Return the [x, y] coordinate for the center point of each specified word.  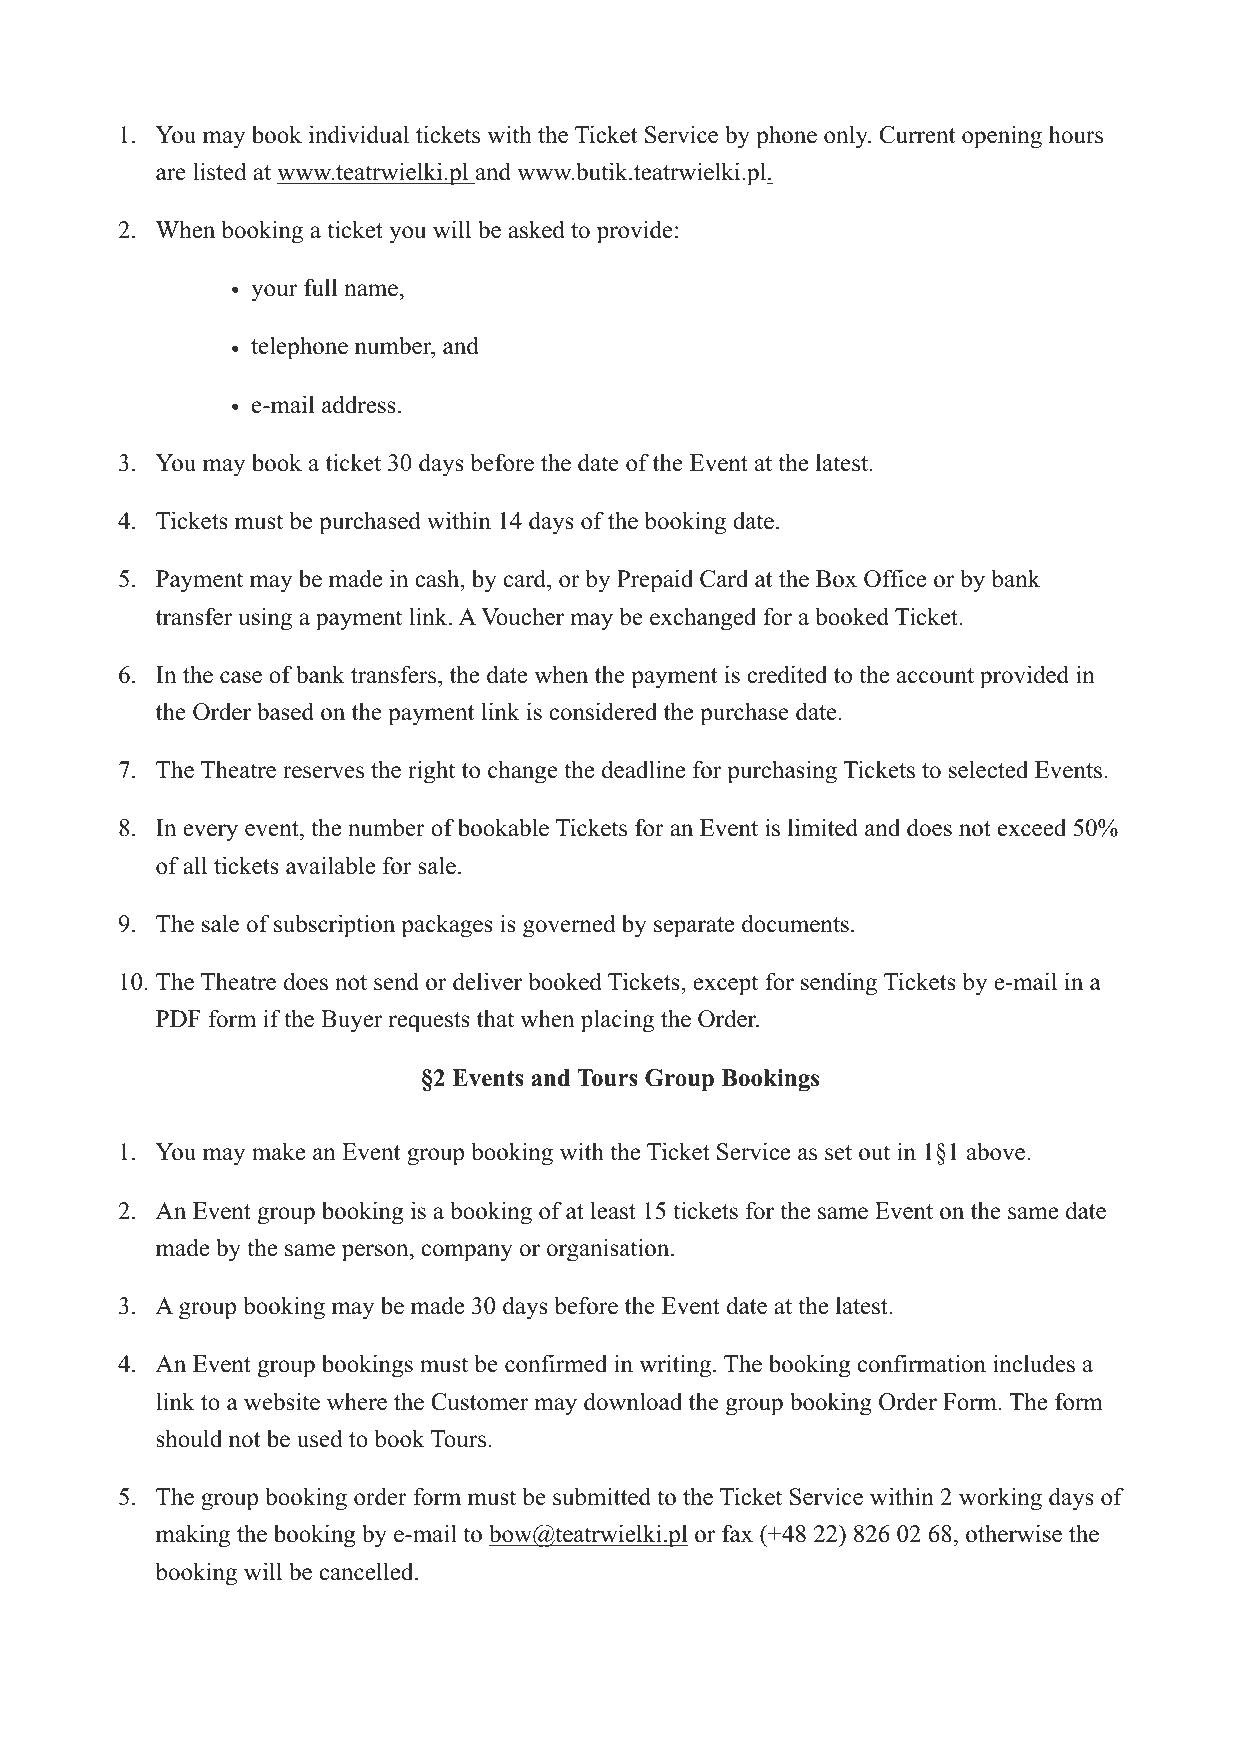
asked [536, 229]
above [997, 1151]
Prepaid [655, 581]
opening [1002, 137]
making [193, 1536]
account [935, 676]
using [265, 619]
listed [220, 171]
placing [617, 1021]
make [278, 1151]
